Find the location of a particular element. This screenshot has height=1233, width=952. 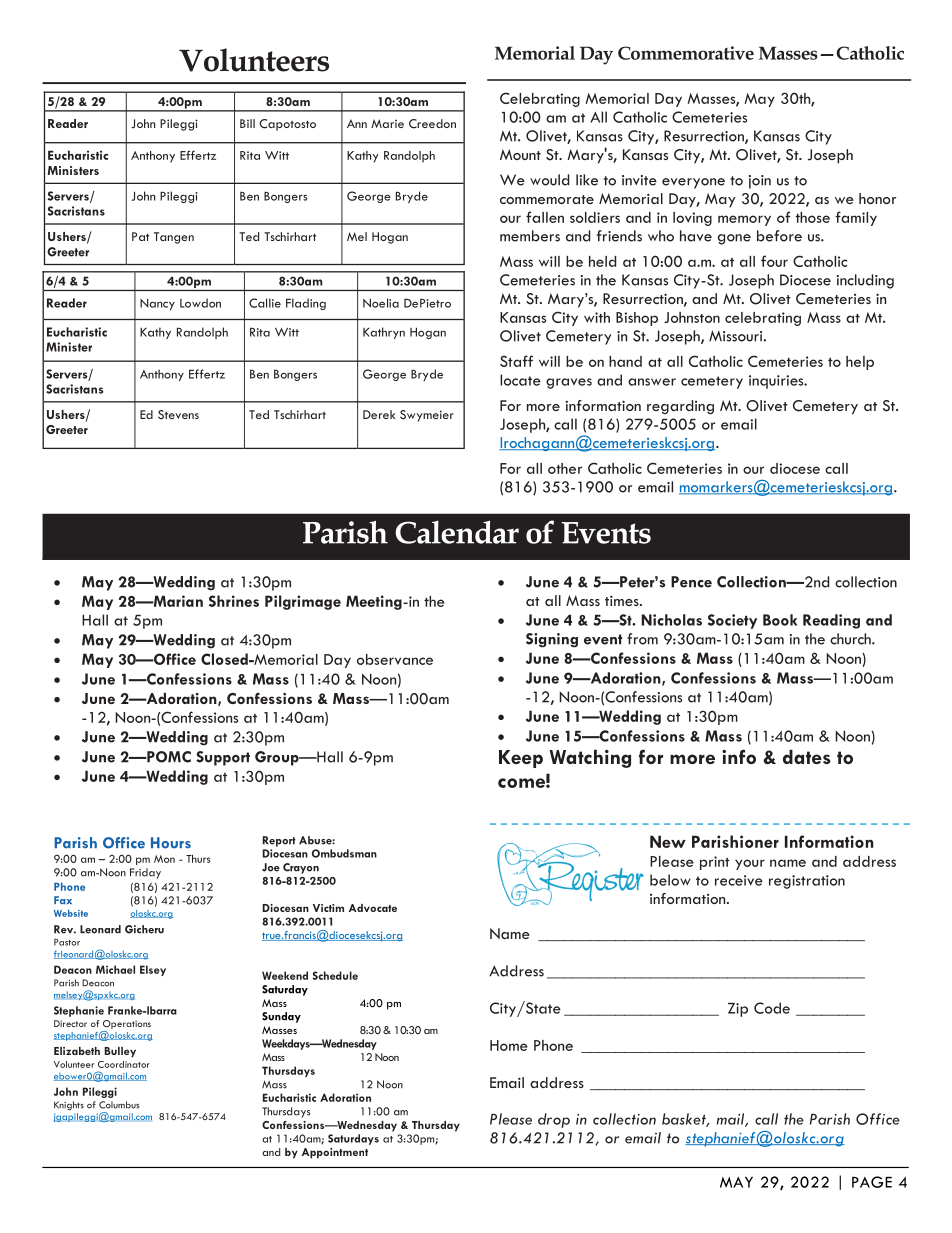

Derek is located at coordinates (379, 414).
